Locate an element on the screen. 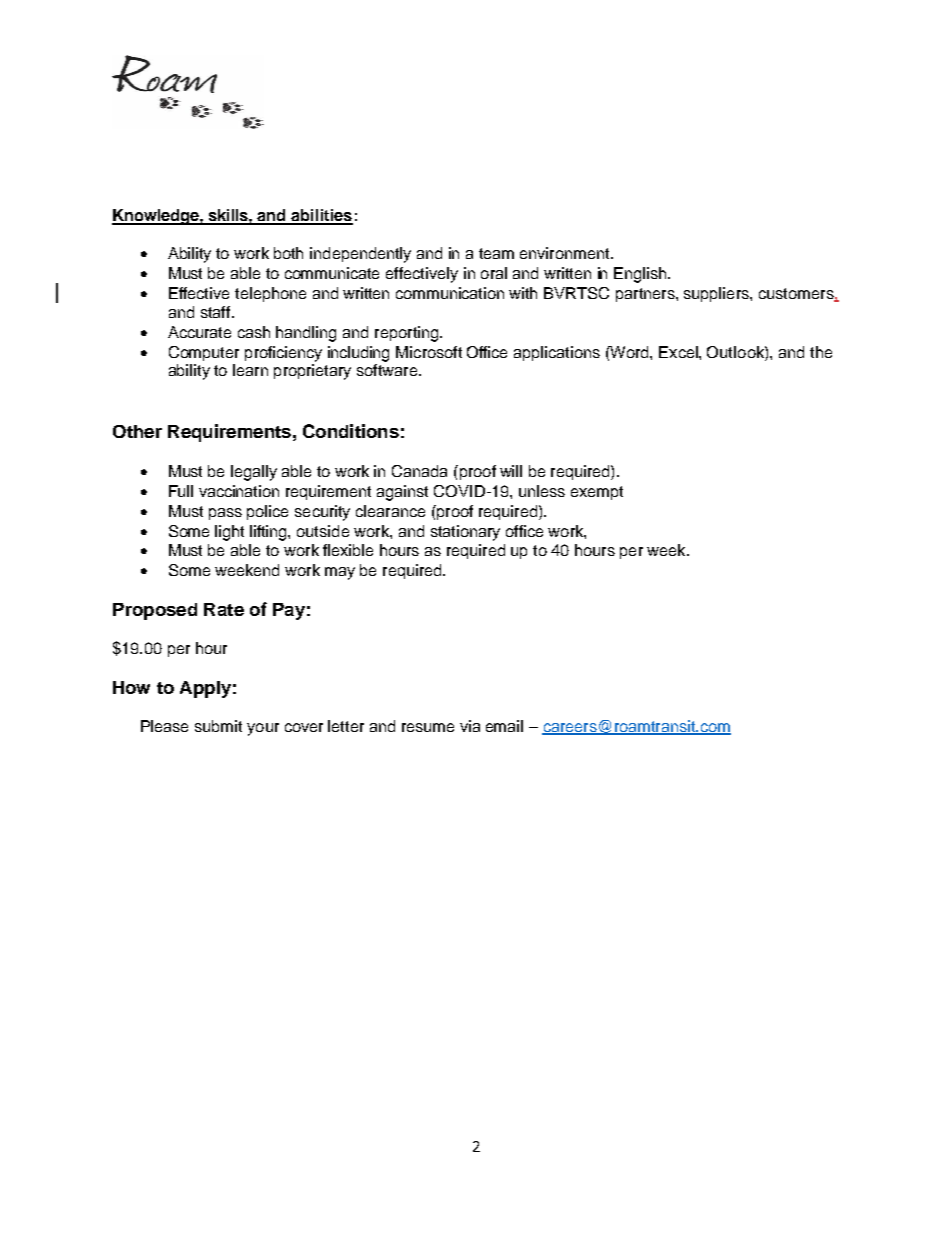 The image size is (952, 1233). submit is located at coordinates (218, 726).
